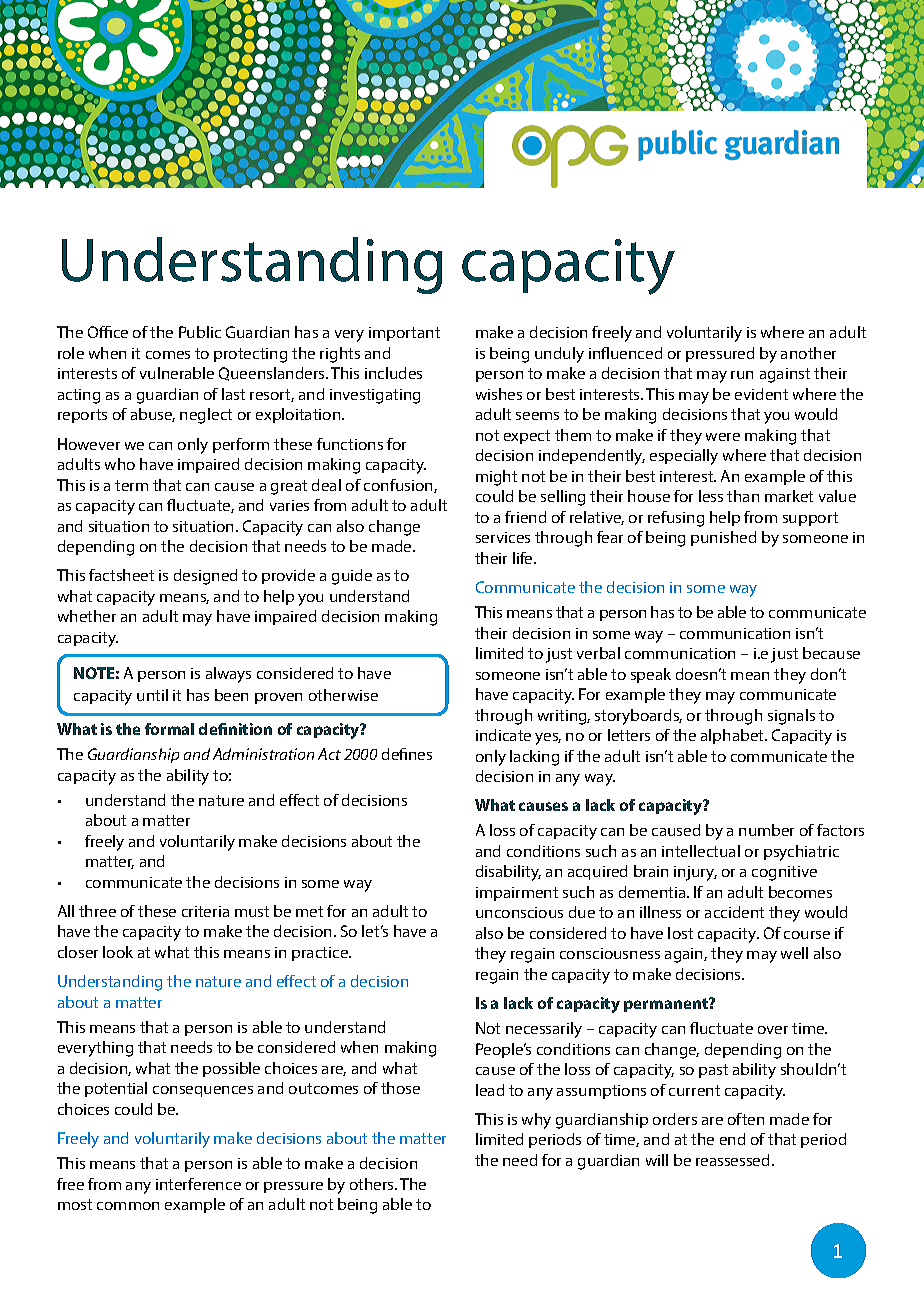 This screenshot has width=924, height=1308. Describe the element at coordinates (519, 912) in the screenshot. I see `unconscious` at that location.
